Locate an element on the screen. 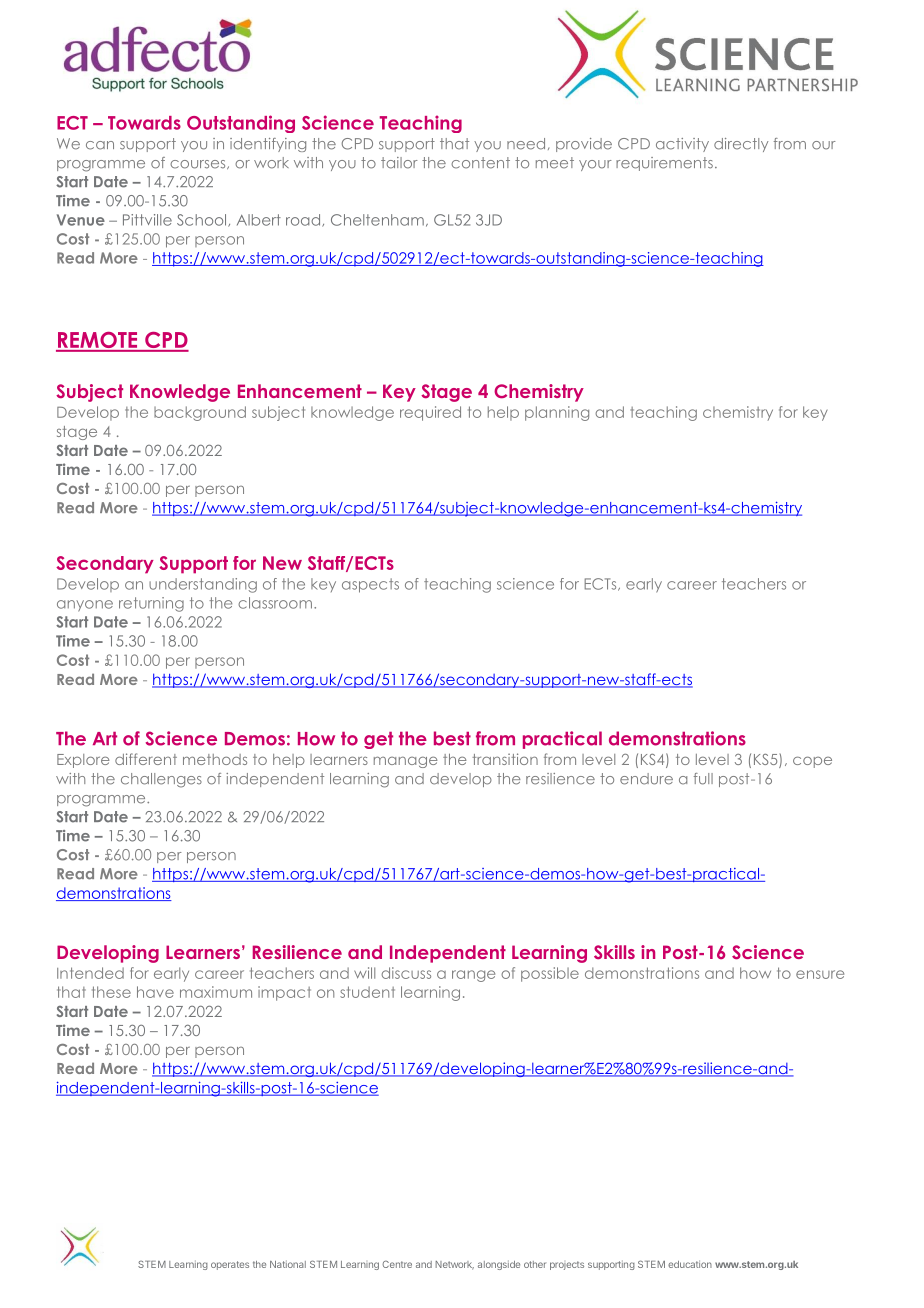  content is located at coordinates (480, 163).
